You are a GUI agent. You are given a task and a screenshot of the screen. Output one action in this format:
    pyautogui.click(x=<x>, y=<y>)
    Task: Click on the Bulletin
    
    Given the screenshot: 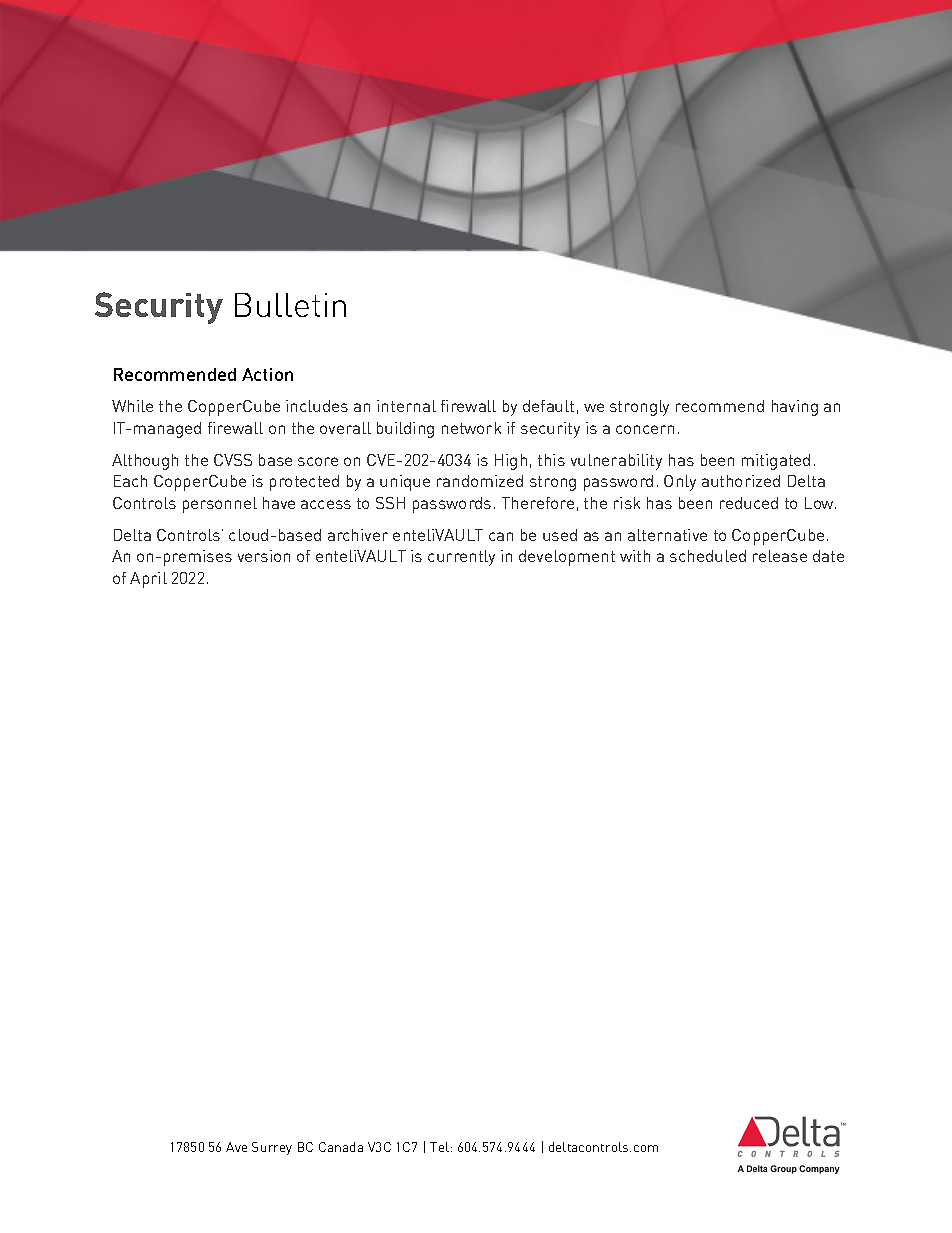 What is the action you would take?
    pyautogui.click(x=290, y=305)
